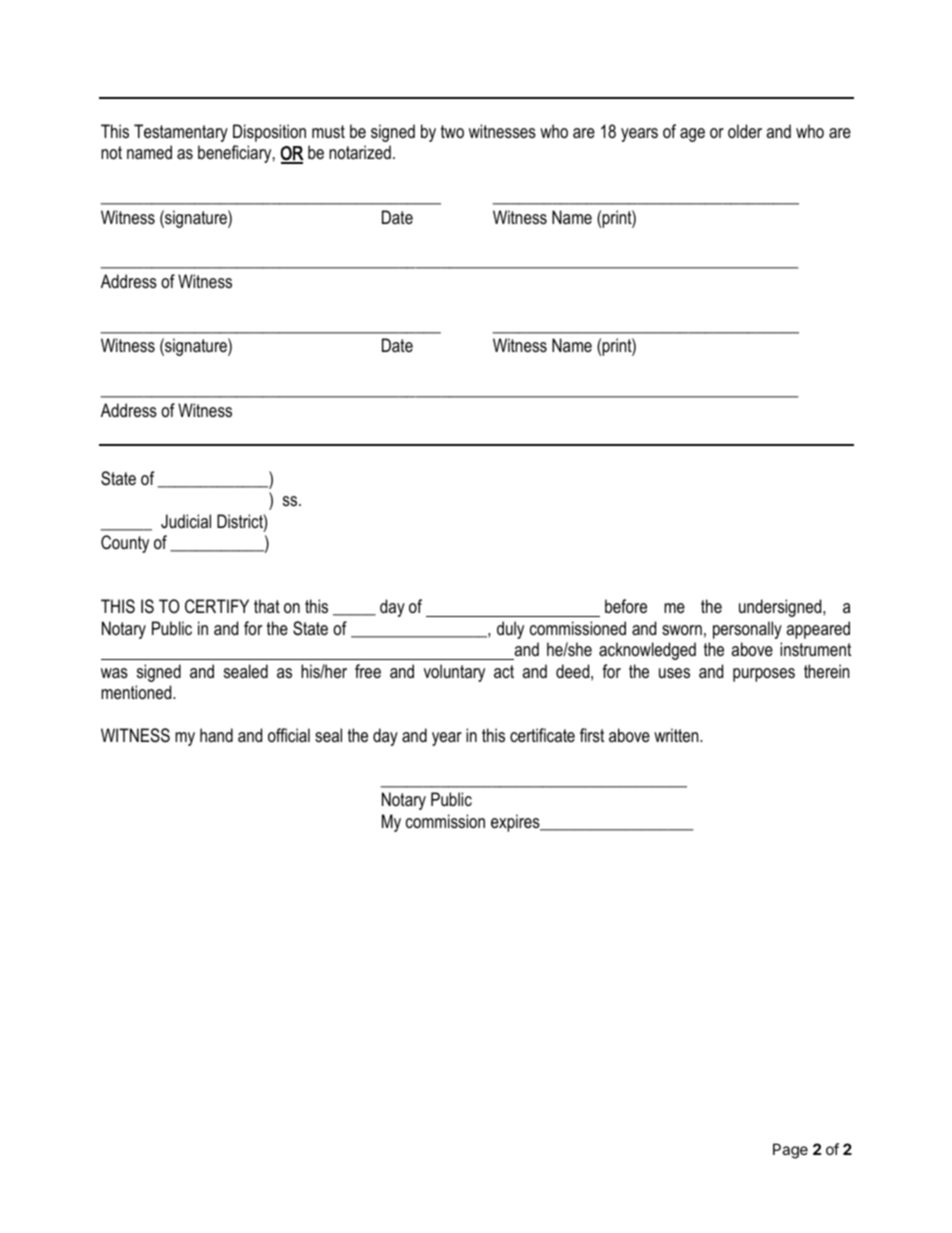 The height and width of the screenshot is (1233, 952). Describe the element at coordinates (216, 735) in the screenshot. I see `hand` at that location.
